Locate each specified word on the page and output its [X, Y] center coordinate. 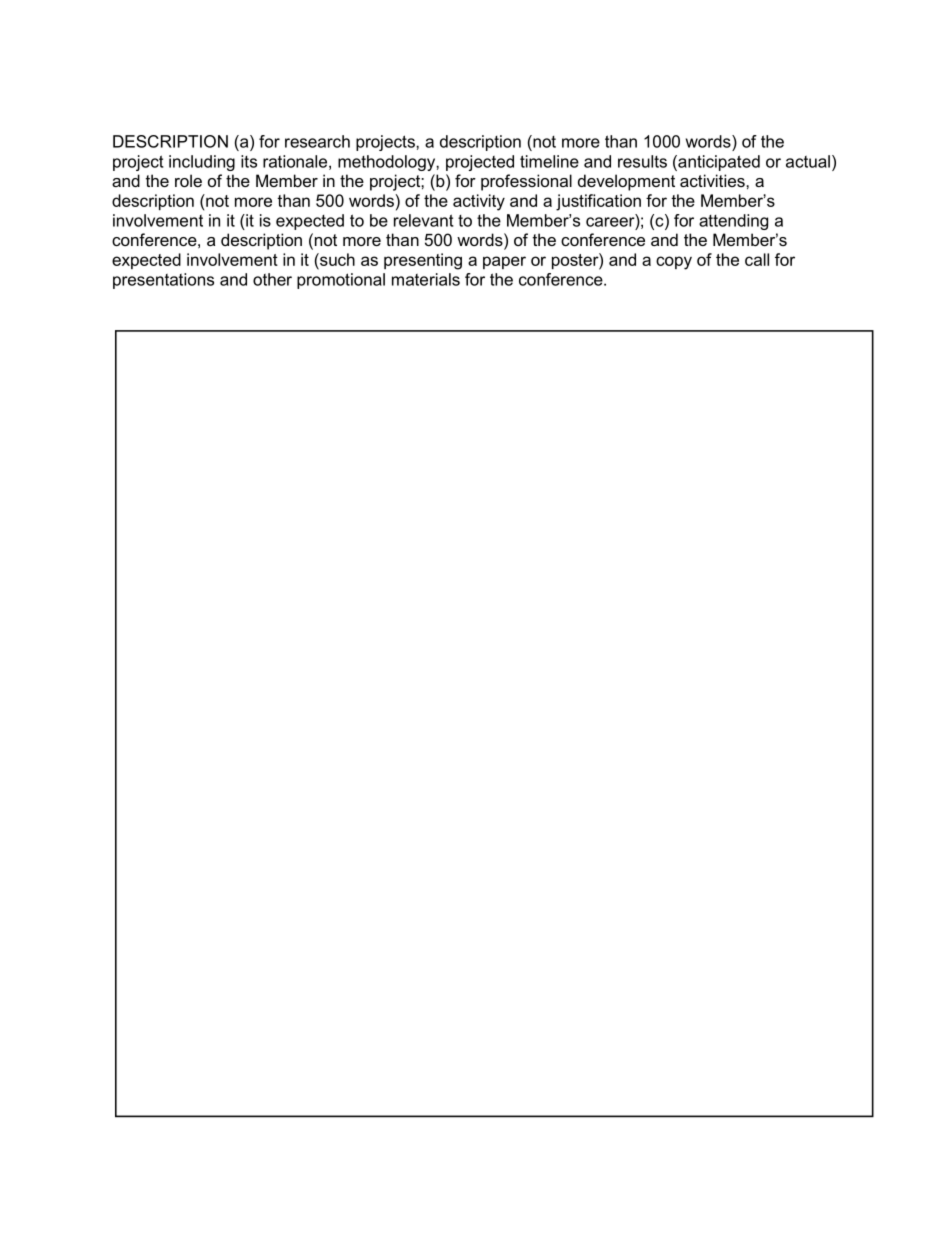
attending [733, 222]
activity [479, 202]
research [317, 141]
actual [808, 161]
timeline [549, 161]
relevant [424, 220]
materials [426, 279]
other [272, 279]
